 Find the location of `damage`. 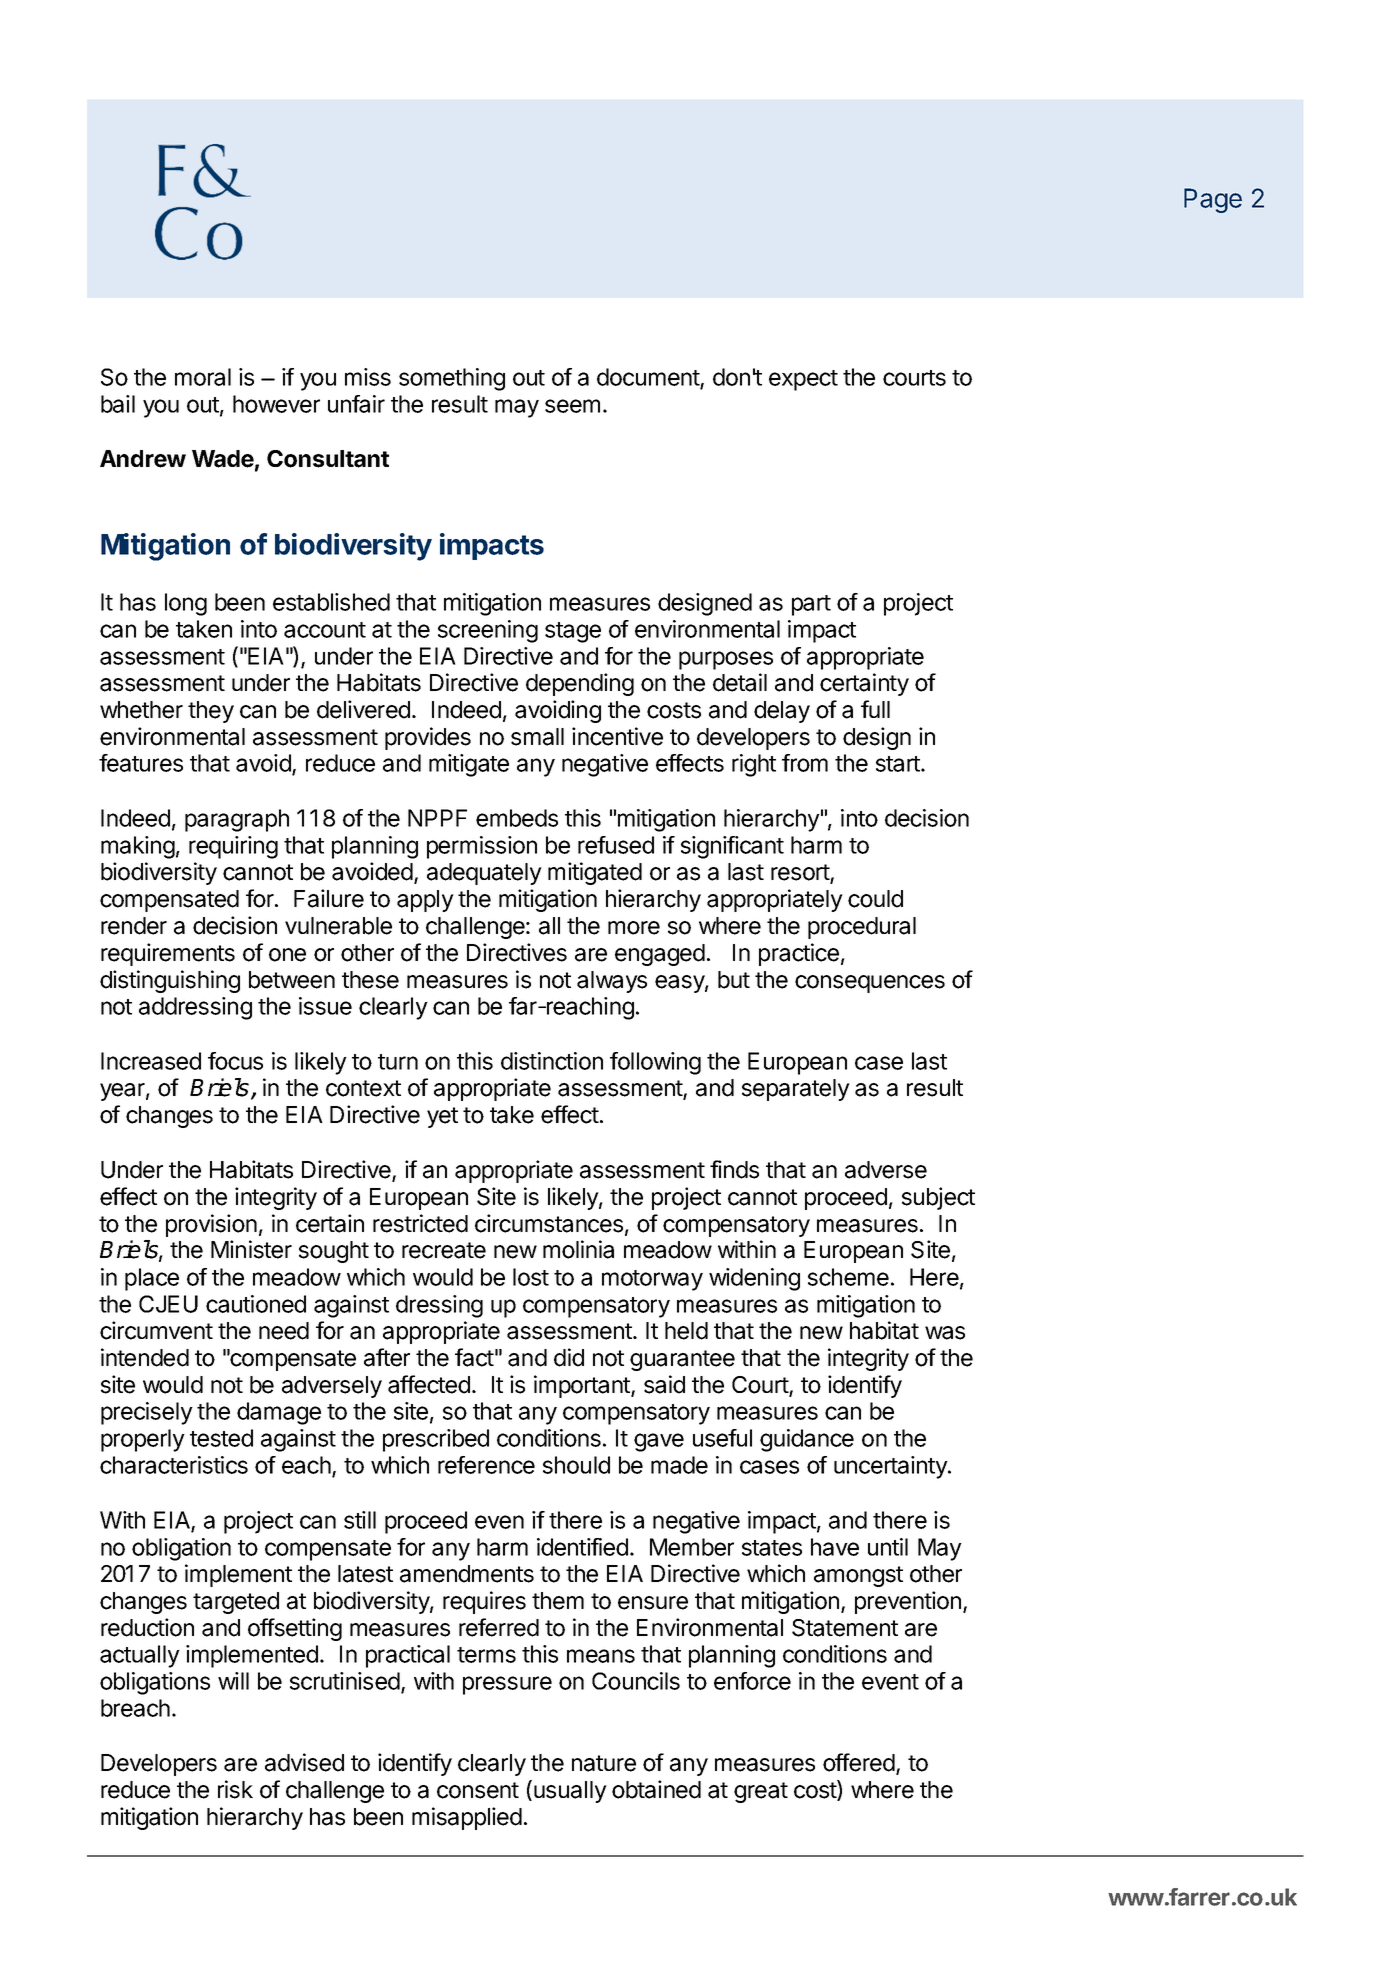

damage is located at coordinates (279, 1413).
